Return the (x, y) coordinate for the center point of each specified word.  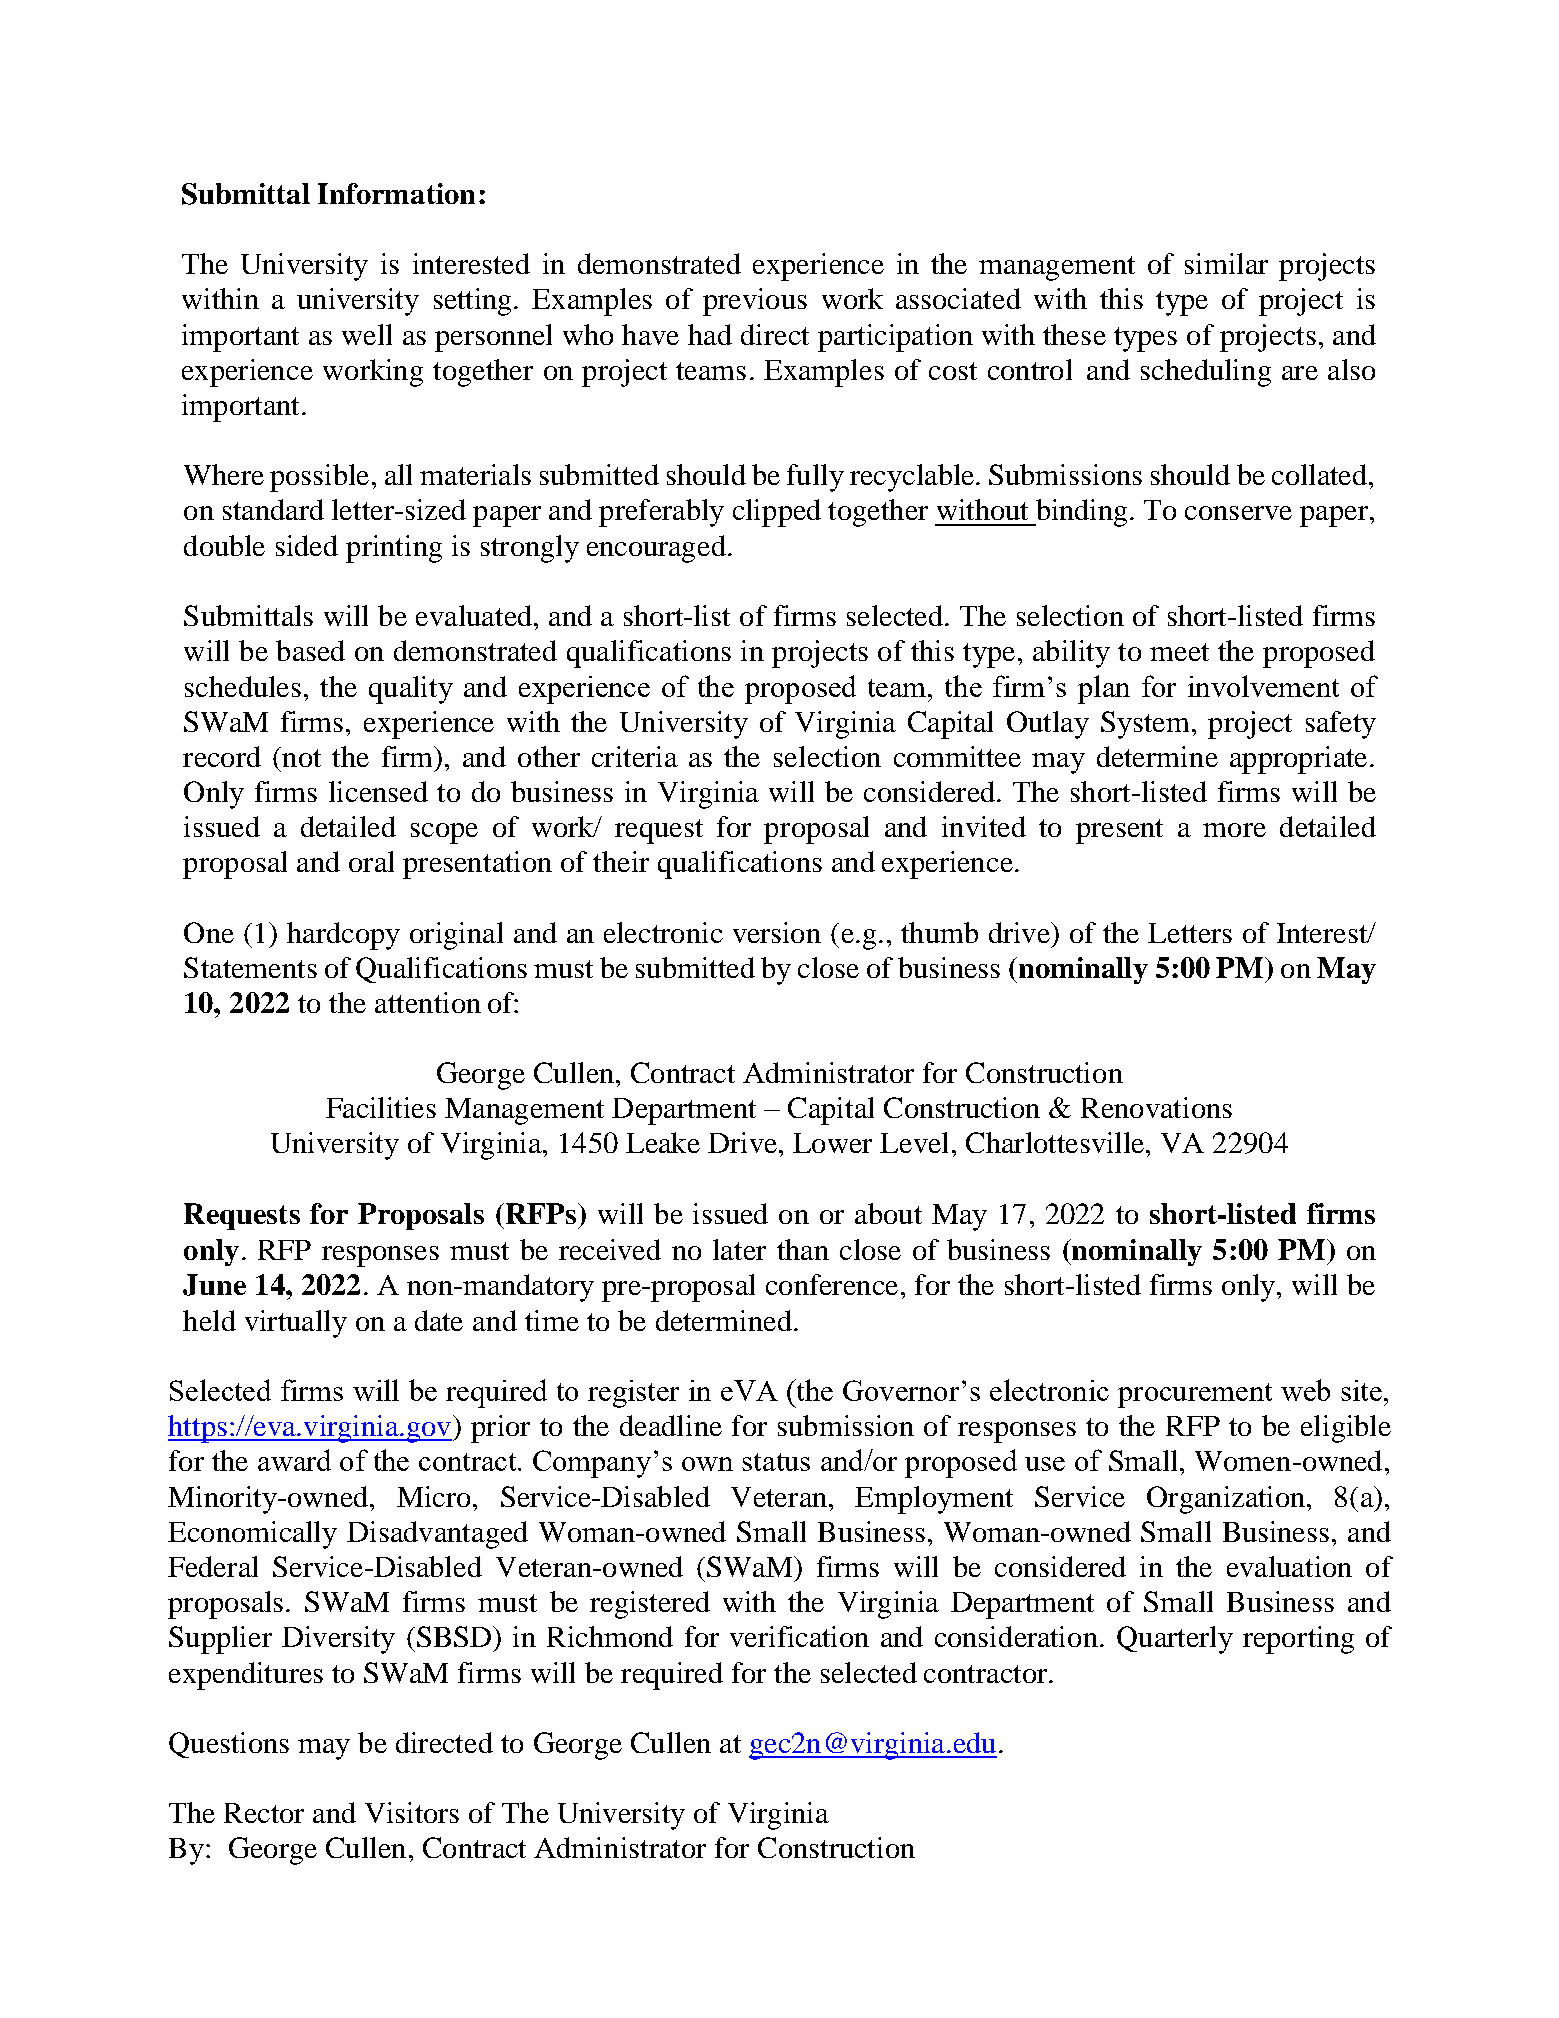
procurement (1195, 1395)
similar (1226, 263)
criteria (635, 756)
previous (755, 302)
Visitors (412, 1812)
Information (396, 193)
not (300, 757)
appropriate (1298, 760)
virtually (296, 1324)
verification (799, 1636)
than (803, 1249)
